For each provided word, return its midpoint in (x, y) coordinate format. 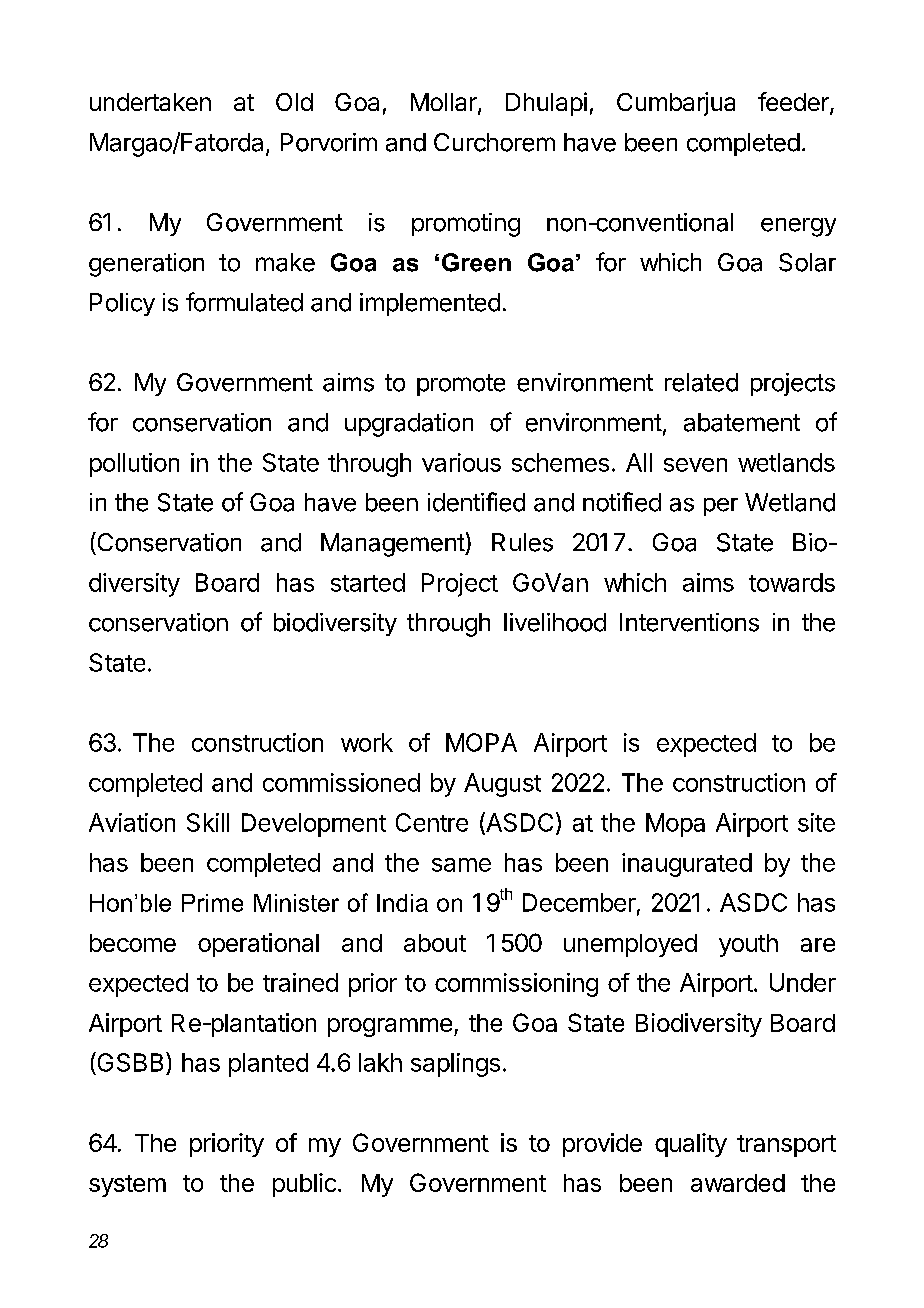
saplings (455, 1065)
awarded (738, 1183)
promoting (466, 225)
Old (294, 102)
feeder (794, 103)
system (127, 1186)
